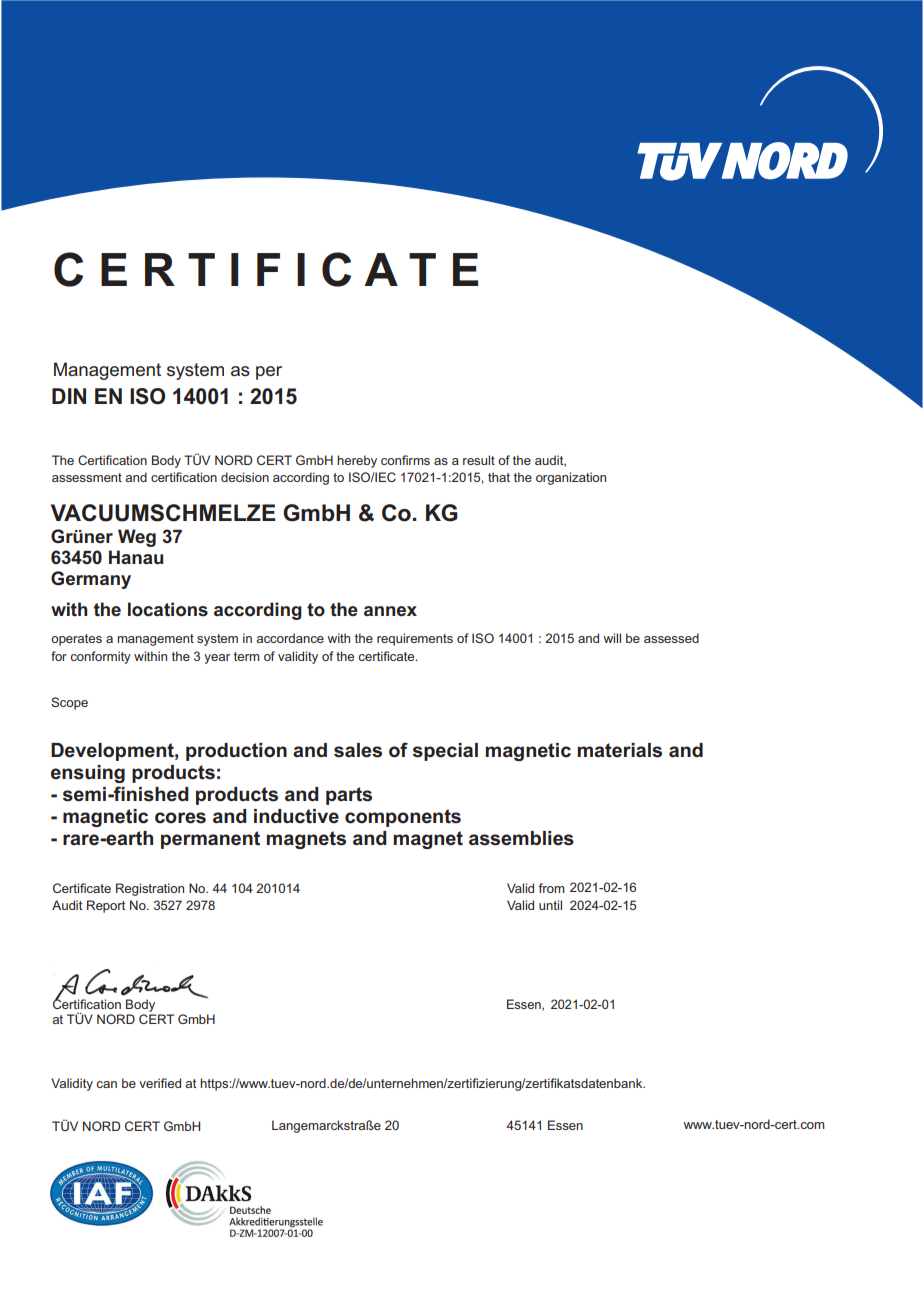 The image size is (924, 1308). I want to click on organization, so click(571, 478).
